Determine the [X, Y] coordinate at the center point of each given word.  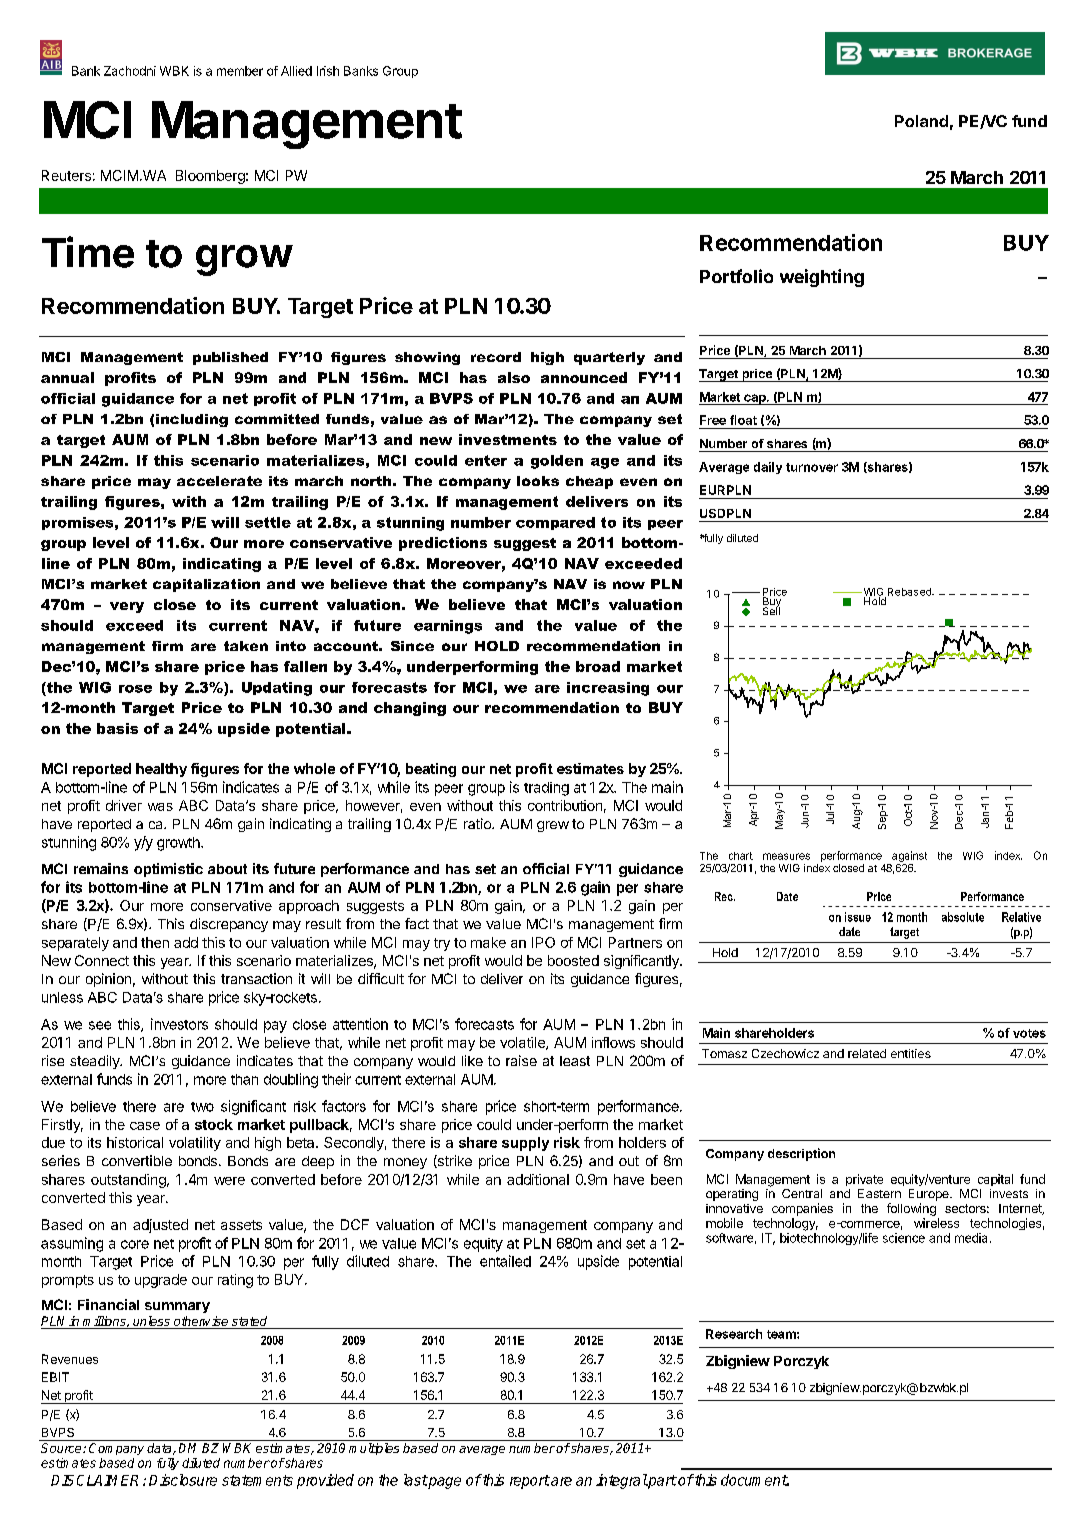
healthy [161, 770]
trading [546, 789]
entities [911, 1053]
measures [786, 856]
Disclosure [183, 1480]
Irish [328, 71]
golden [557, 462]
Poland [921, 121]
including [192, 420]
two [202, 1107]
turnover [812, 467]
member [240, 71]
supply [525, 1144]
